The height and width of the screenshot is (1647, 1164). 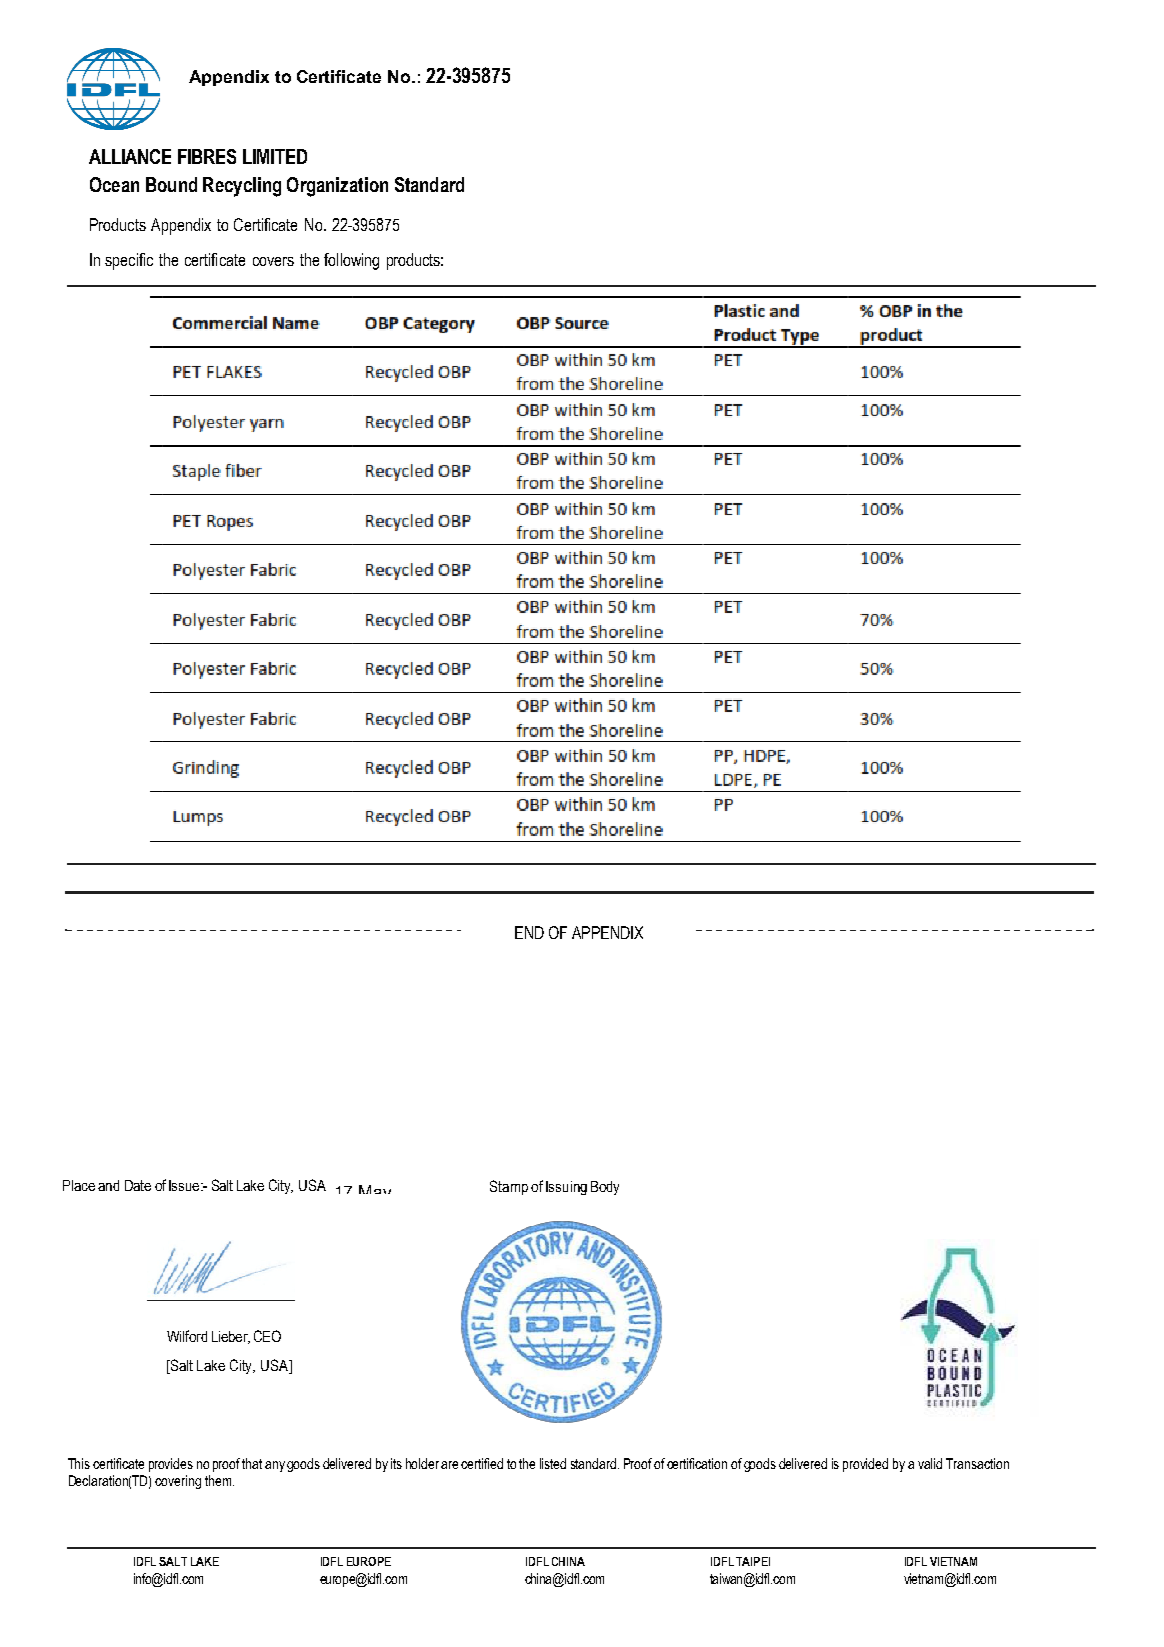 What do you see at coordinates (605, 1188) in the screenshot?
I see `Body` at bounding box center [605, 1188].
